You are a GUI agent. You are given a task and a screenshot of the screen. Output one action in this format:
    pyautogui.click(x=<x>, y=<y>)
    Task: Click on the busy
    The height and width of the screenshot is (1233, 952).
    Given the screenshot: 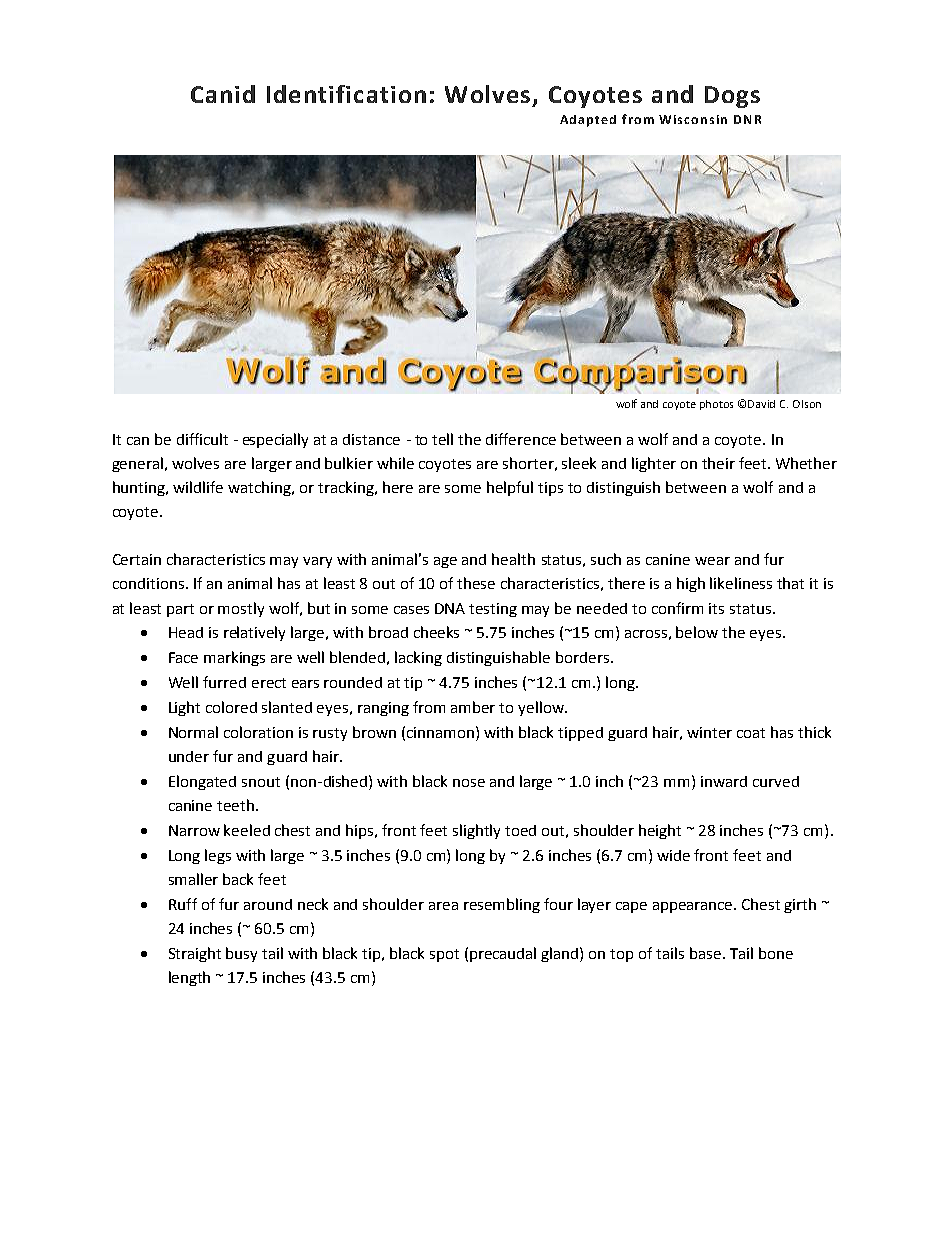 What is the action you would take?
    pyautogui.click(x=241, y=954)
